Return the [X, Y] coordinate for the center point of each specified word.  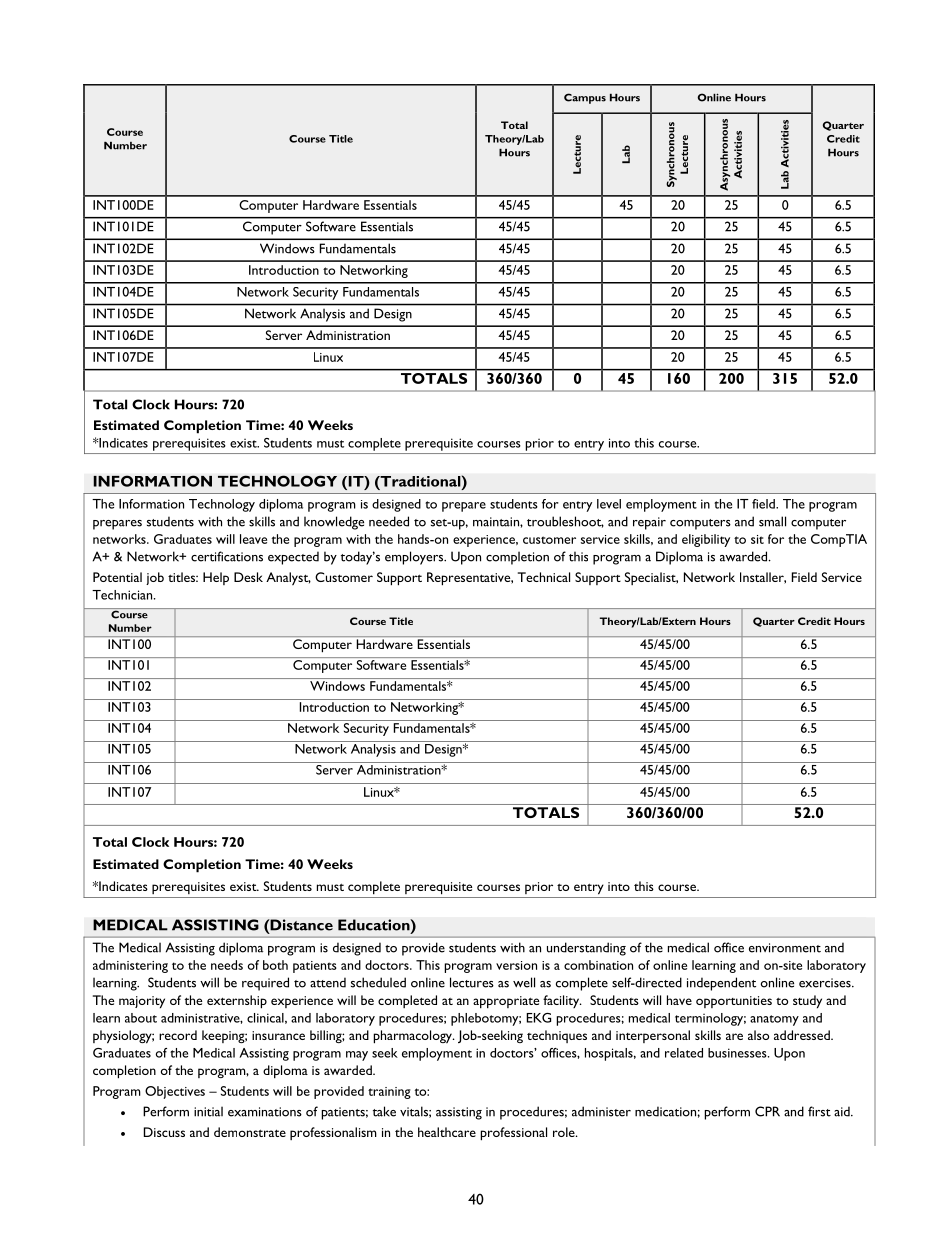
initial [208, 1111]
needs [227, 965]
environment [785, 948]
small [772, 521]
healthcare [447, 1132]
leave [253, 539]
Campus [585, 98]
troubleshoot [565, 522]
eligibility [706, 540]
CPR [767, 1111]
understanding [586, 949]
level [609, 504]
